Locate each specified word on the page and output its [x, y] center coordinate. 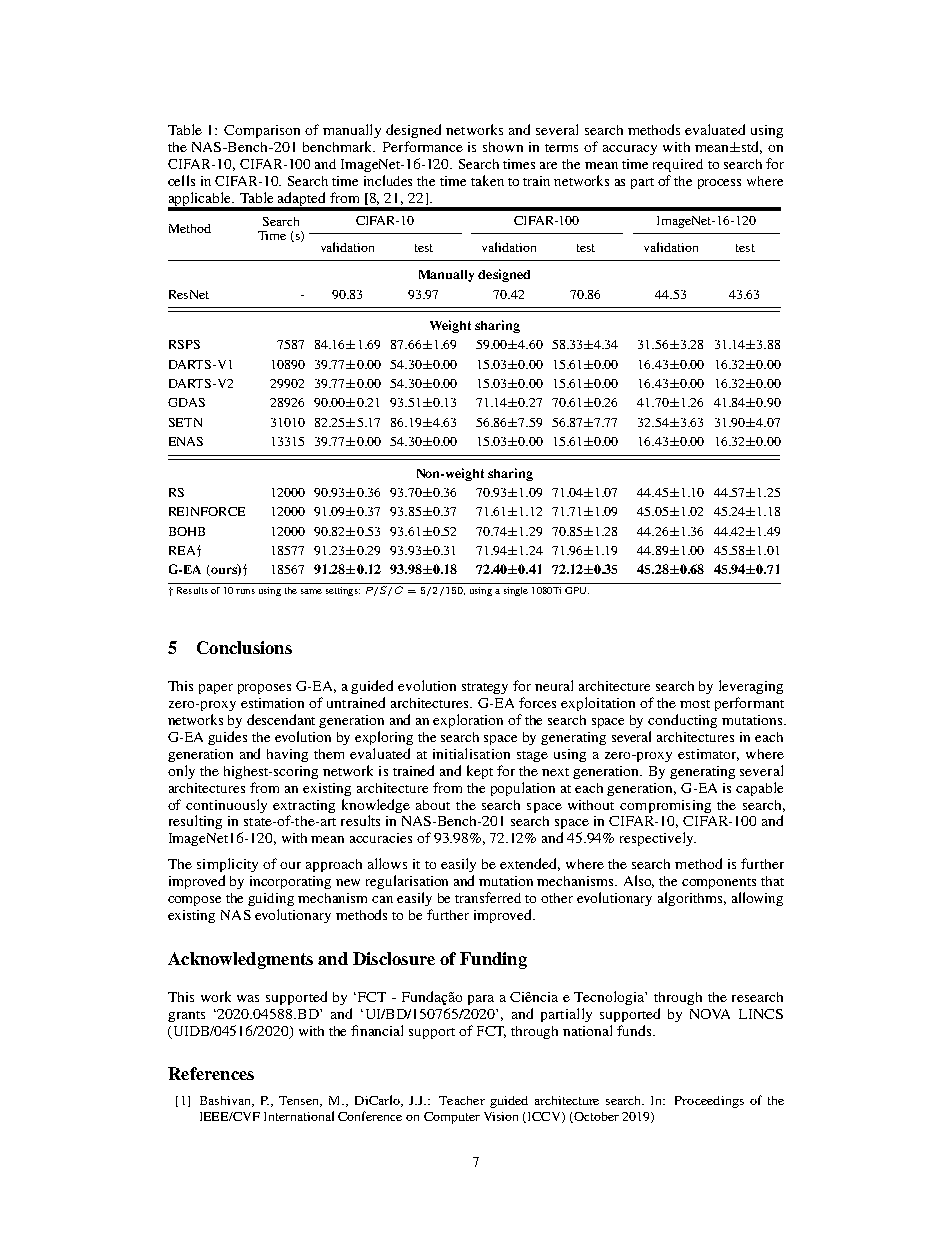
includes [388, 180]
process [719, 184]
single [516, 591]
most [695, 704]
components [719, 883]
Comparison [262, 131]
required [678, 165]
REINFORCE [207, 511]
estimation [272, 703]
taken [487, 180]
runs [245, 591]
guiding [271, 899]
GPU [577, 590]
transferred [488, 897]
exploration [468, 721]
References [211, 1073]
